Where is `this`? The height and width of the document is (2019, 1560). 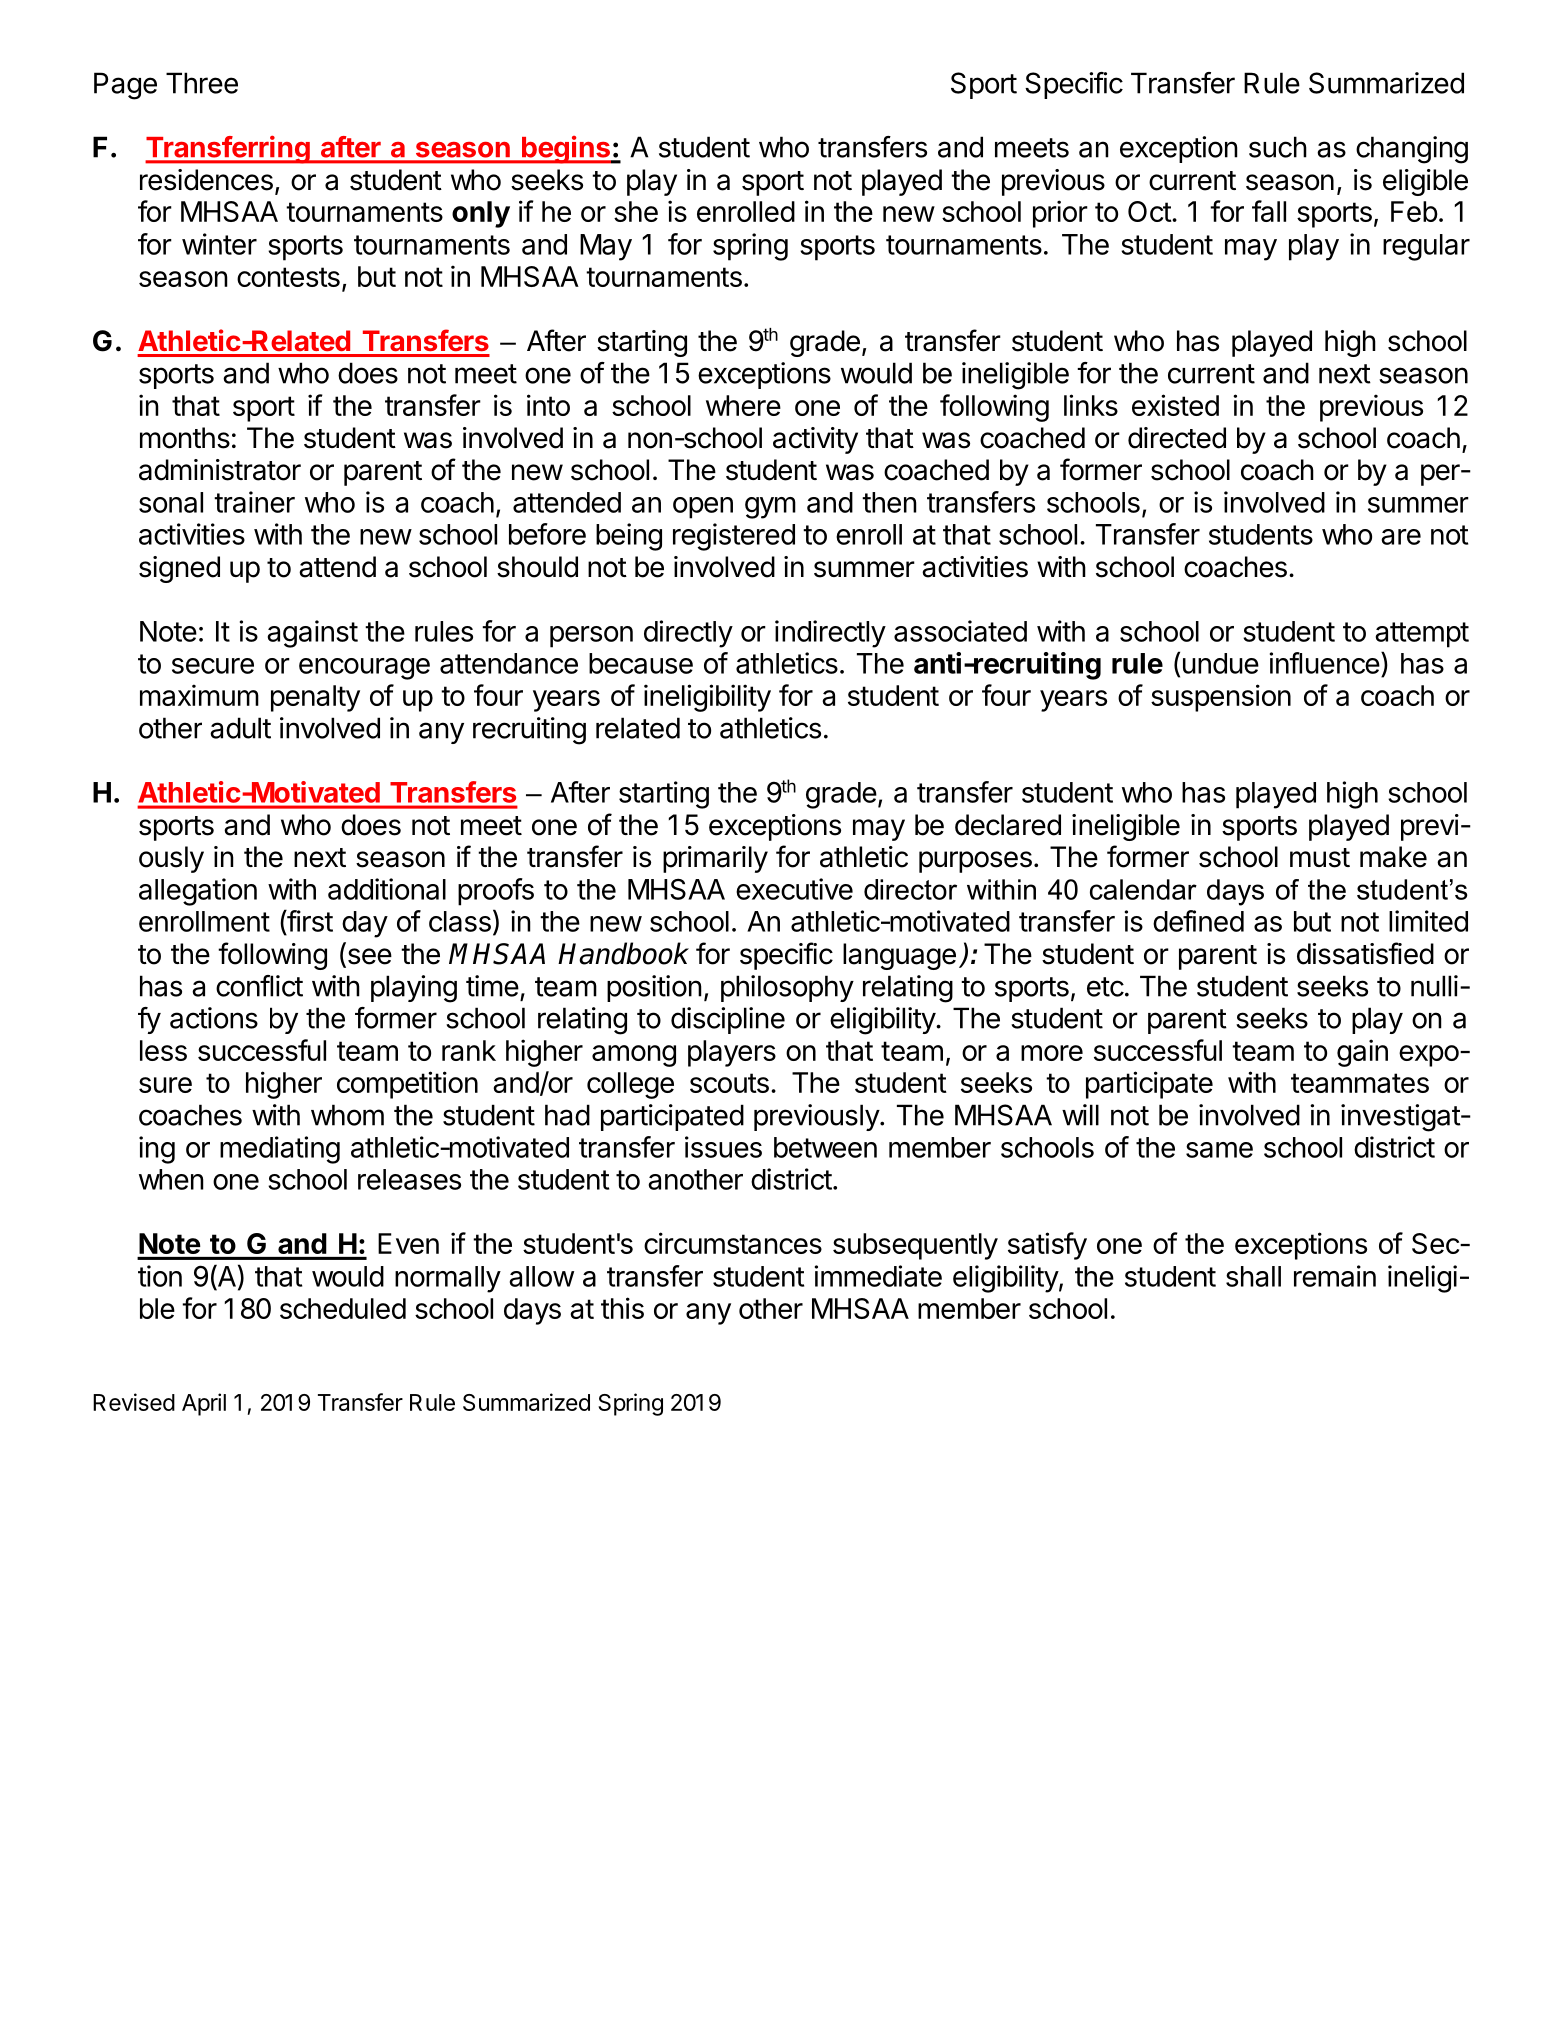
this is located at coordinates (622, 1308).
